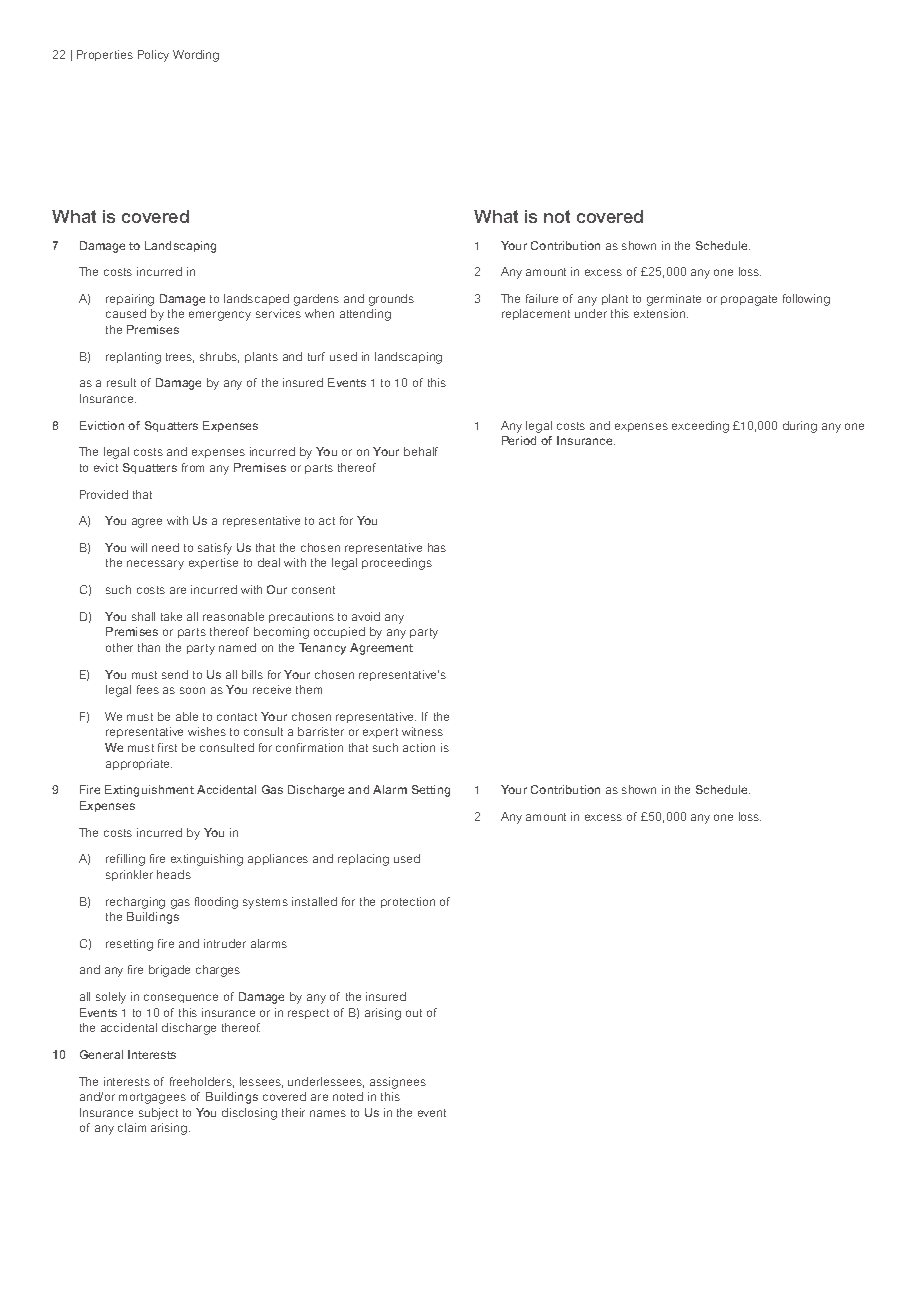 This screenshot has width=924, height=1310. What do you see at coordinates (391, 300) in the screenshot?
I see `grounds` at bounding box center [391, 300].
